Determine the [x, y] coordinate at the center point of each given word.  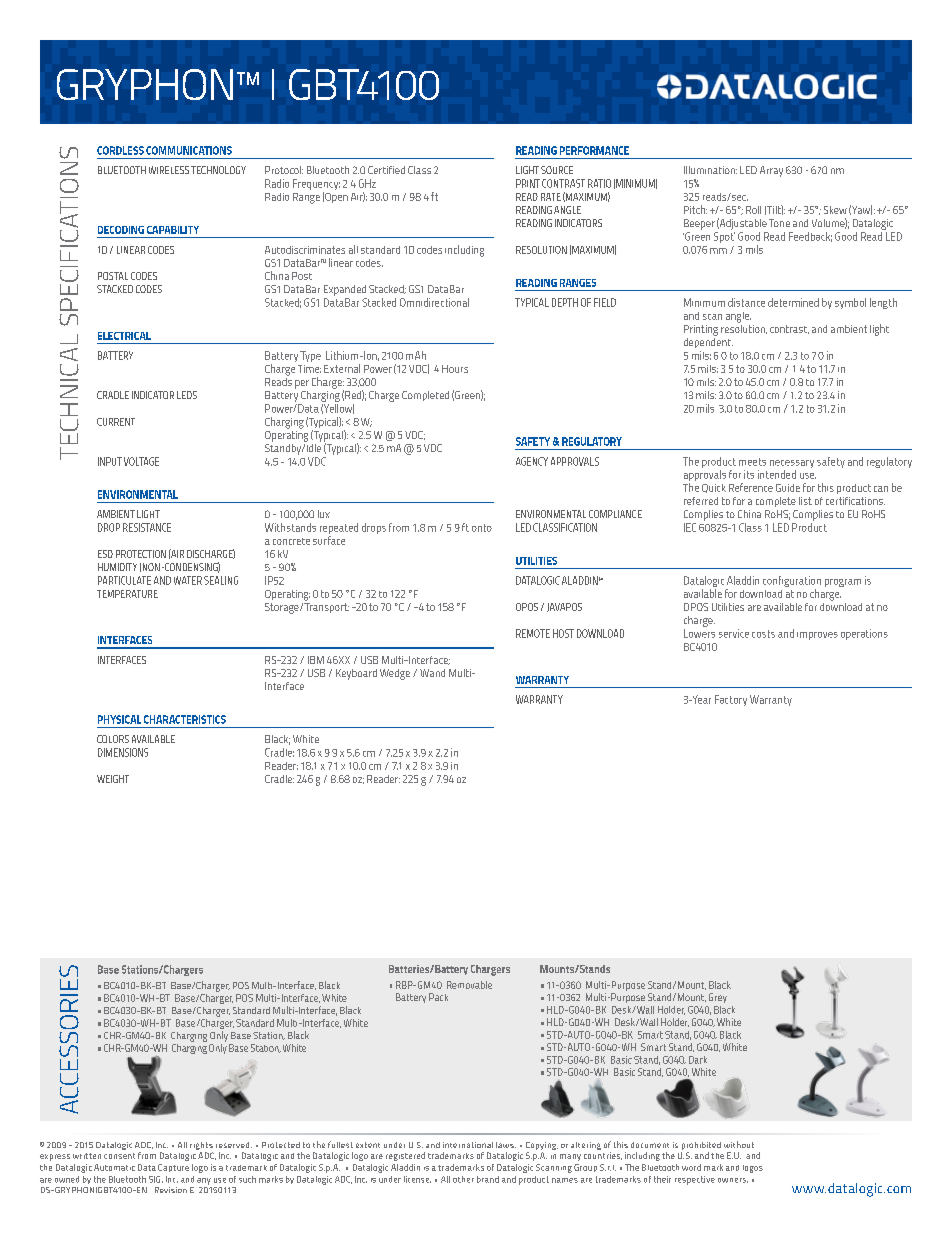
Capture [173, 1168]
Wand [432, 673]
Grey [718, 998]
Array [771, 171]
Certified [386, 170]
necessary [792, 464]
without [739, 1144]
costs [763, 634]
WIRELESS [169, 170]
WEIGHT [113, 779]
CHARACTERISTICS [185, 719]
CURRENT [116, 422]
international [468, 1145]
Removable [469, 985]
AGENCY [532, 461]
